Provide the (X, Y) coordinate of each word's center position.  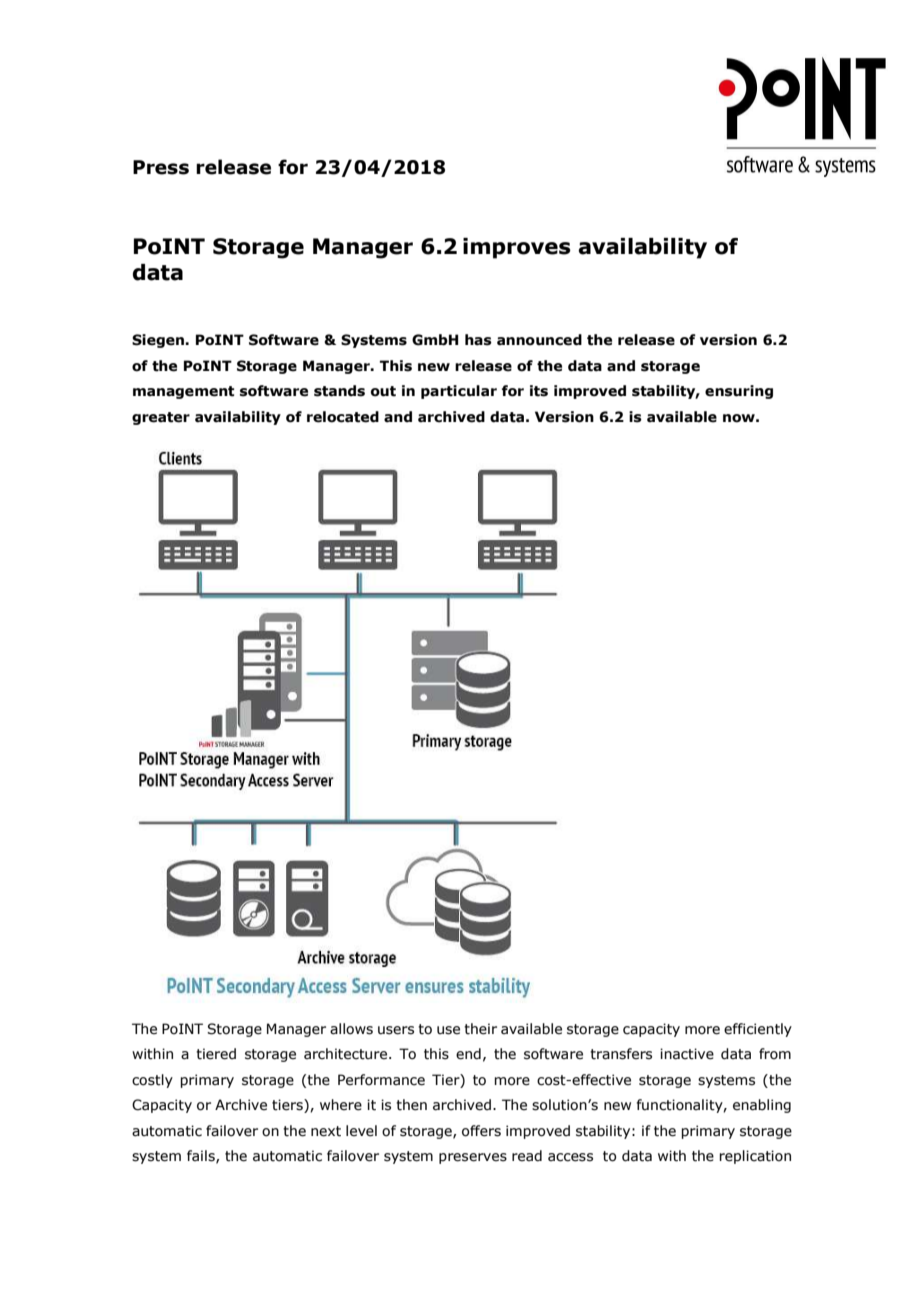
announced (539, 340)
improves (517, 248)
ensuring (739, 392)
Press (161, 167)
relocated (343, 417)
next (326, 1131)
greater (161, 418)
